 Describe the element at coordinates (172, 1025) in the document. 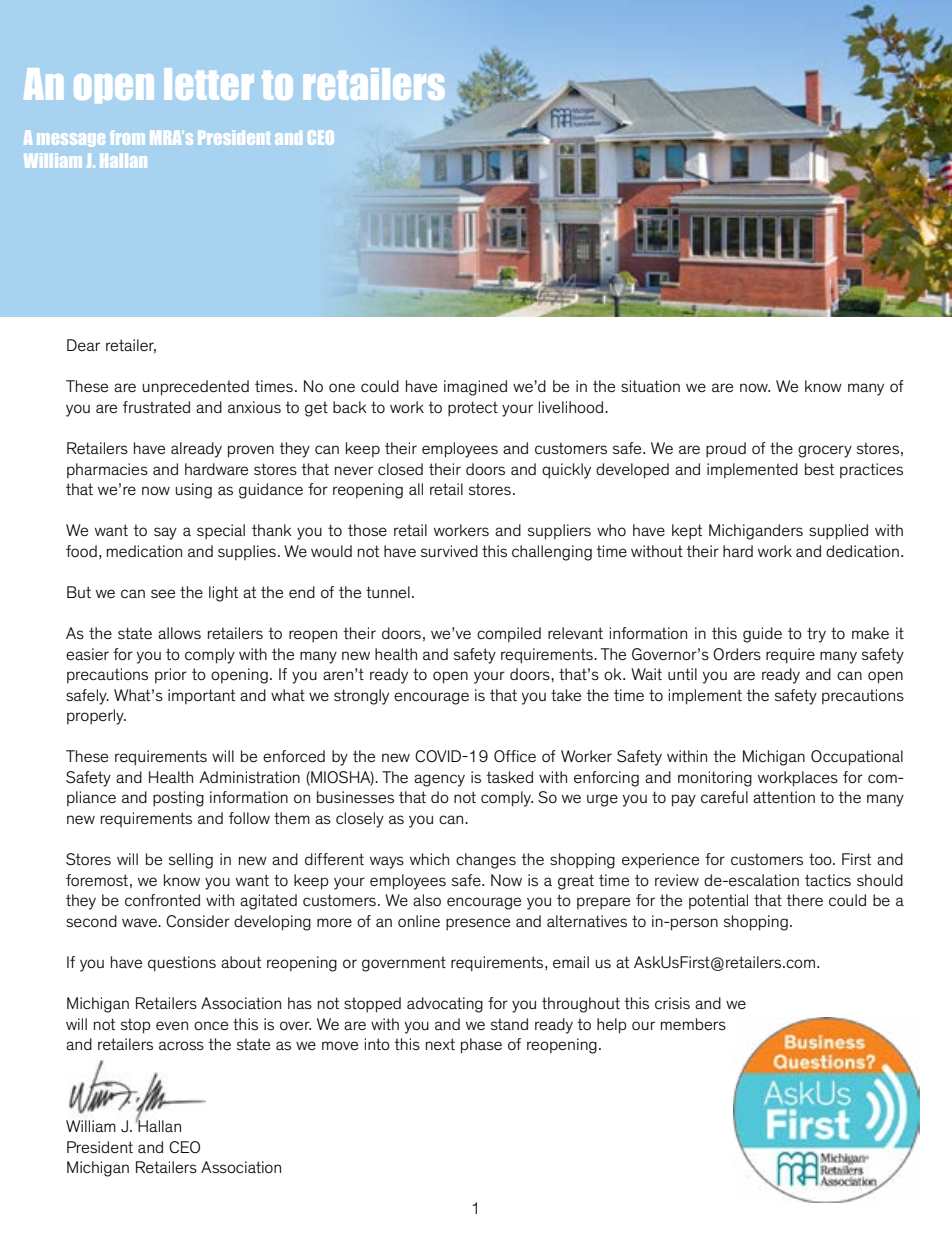

I see `even` at that location.
